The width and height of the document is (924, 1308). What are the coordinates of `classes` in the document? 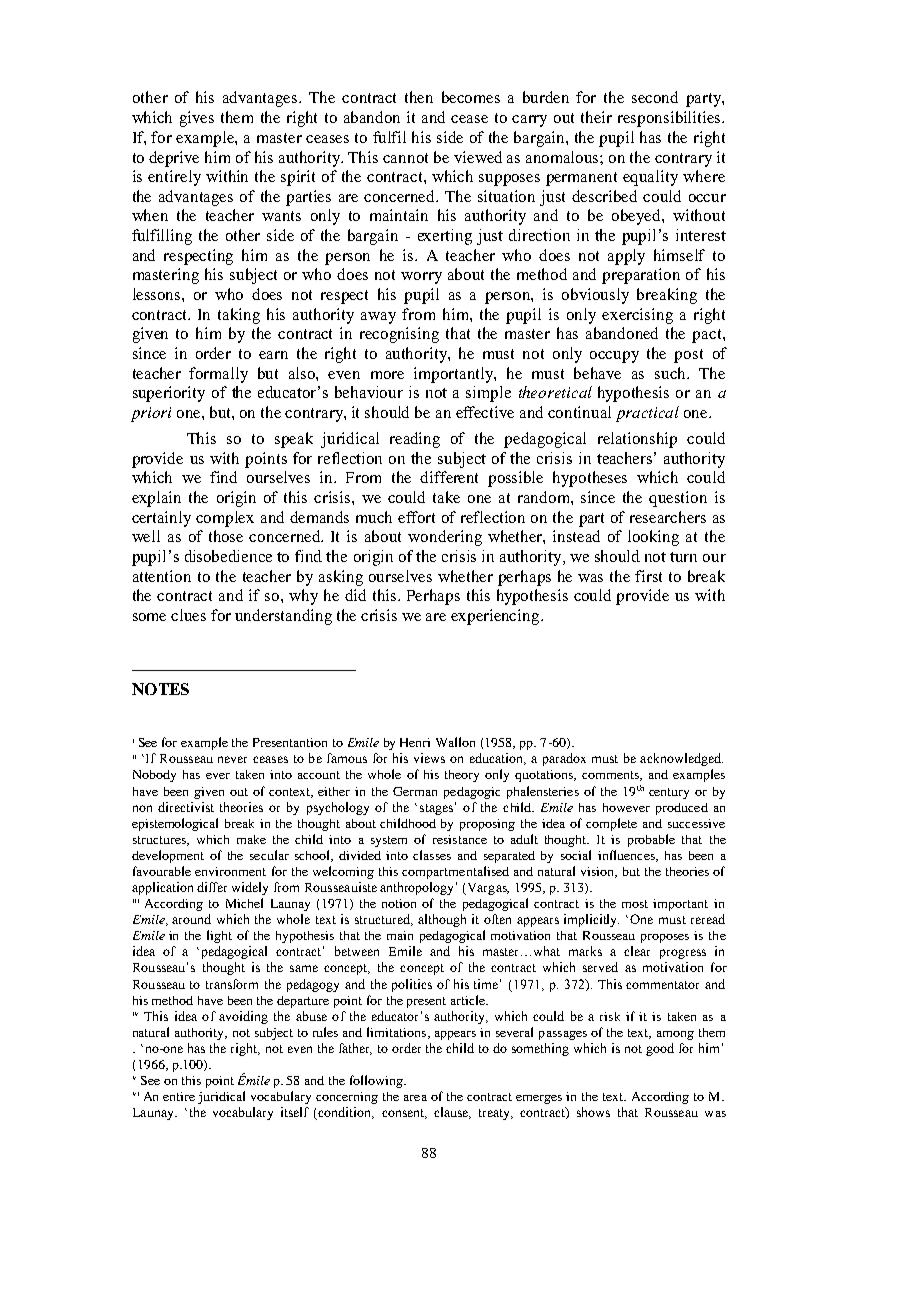 It's located at (432, 855).
